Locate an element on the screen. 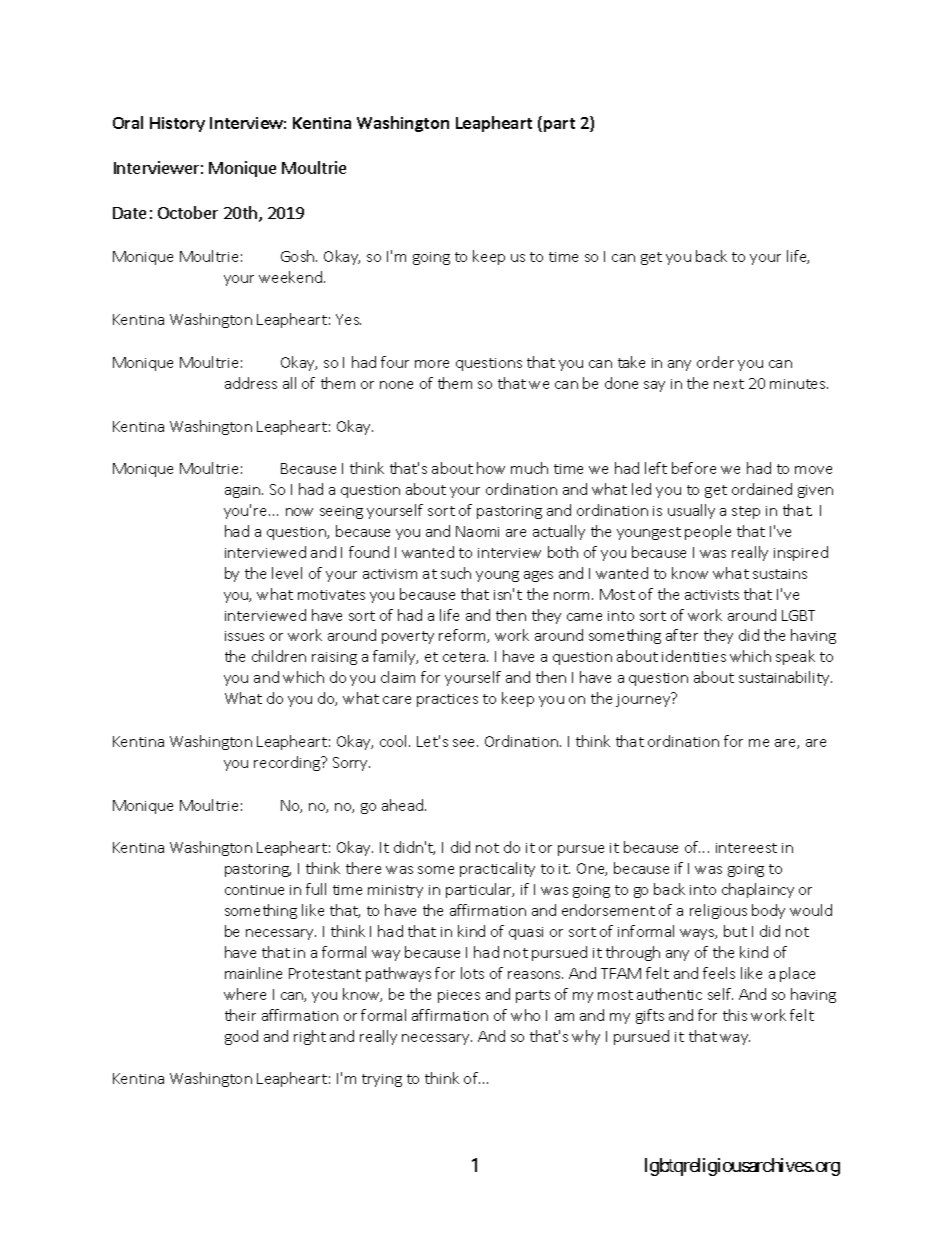 The image size is (952, 1233). such is located at coordinates (456, 573).
